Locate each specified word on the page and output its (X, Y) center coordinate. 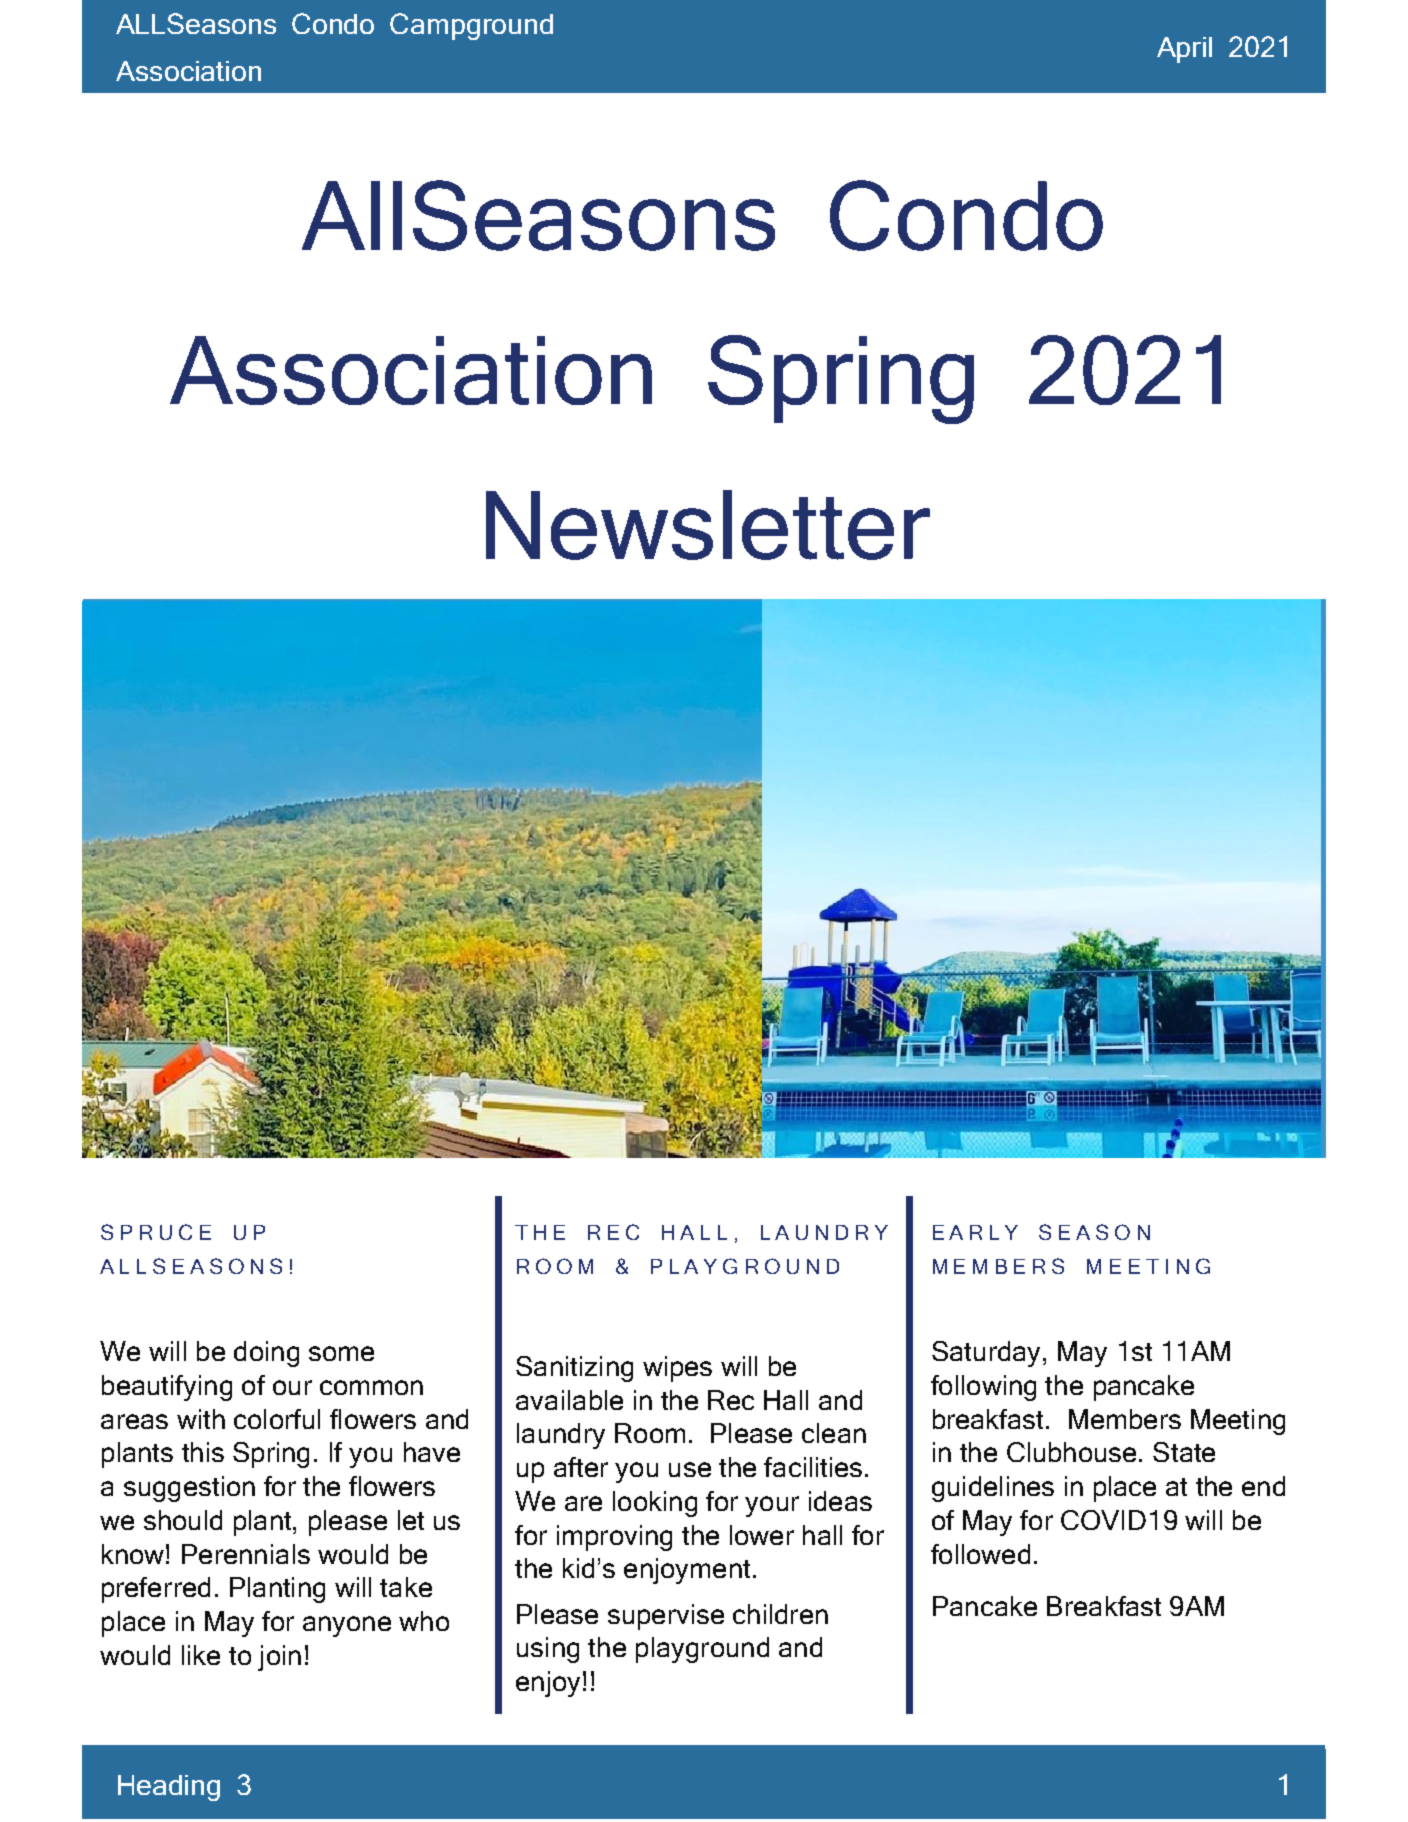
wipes (677, 1369)
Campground (471, 26)
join (279, 1658)
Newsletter (708, 525)
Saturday (986, 1354)
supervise (666, 1617)
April (1184, 50)
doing (266, 1354)
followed (980, 1554)
